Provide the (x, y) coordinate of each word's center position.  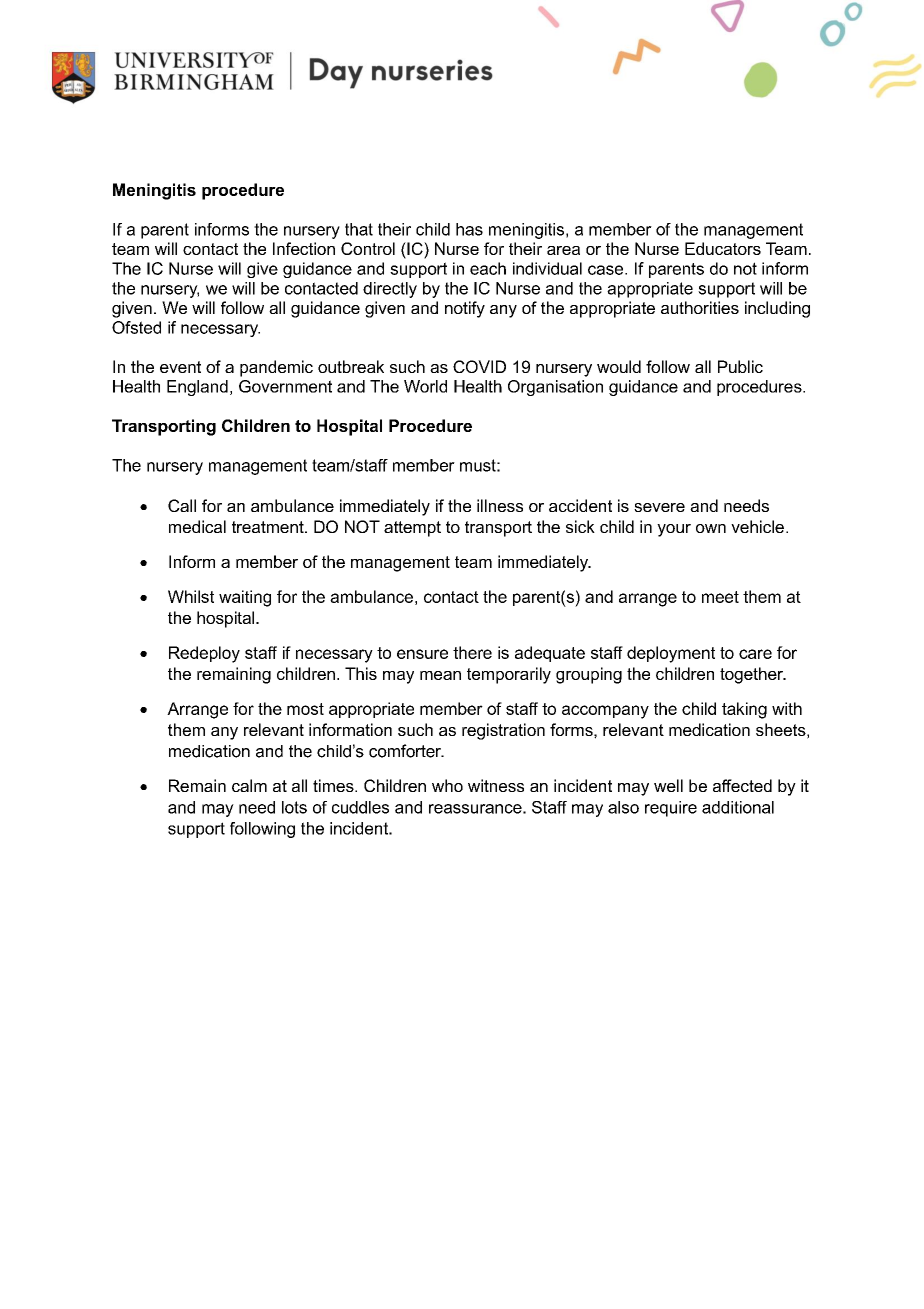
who (447, 785)
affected (742, 785)
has (469, 229)
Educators (723, 248)
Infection (304, 248)
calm (249, 785)
